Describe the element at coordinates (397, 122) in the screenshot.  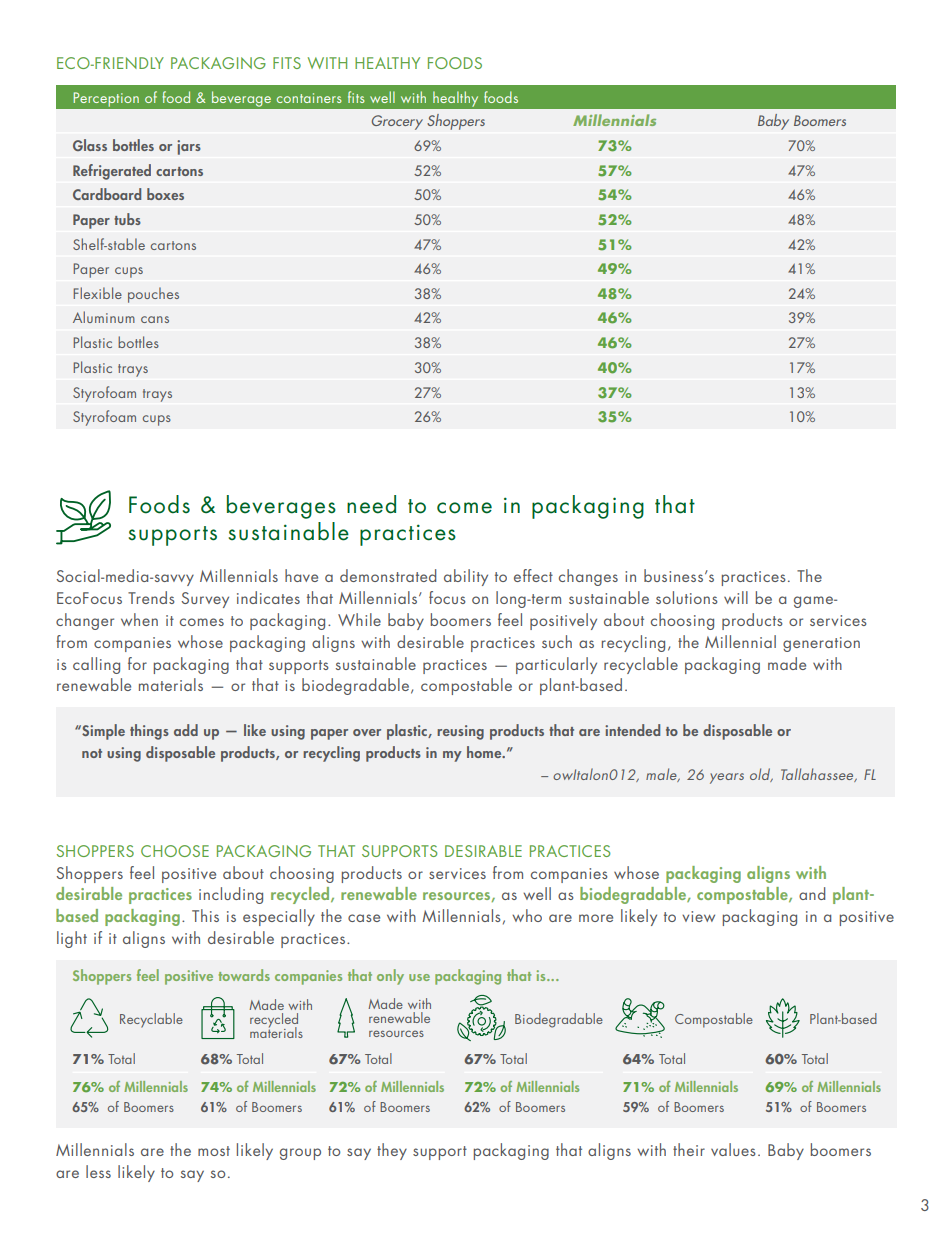
I see `Grocery` at that location.
